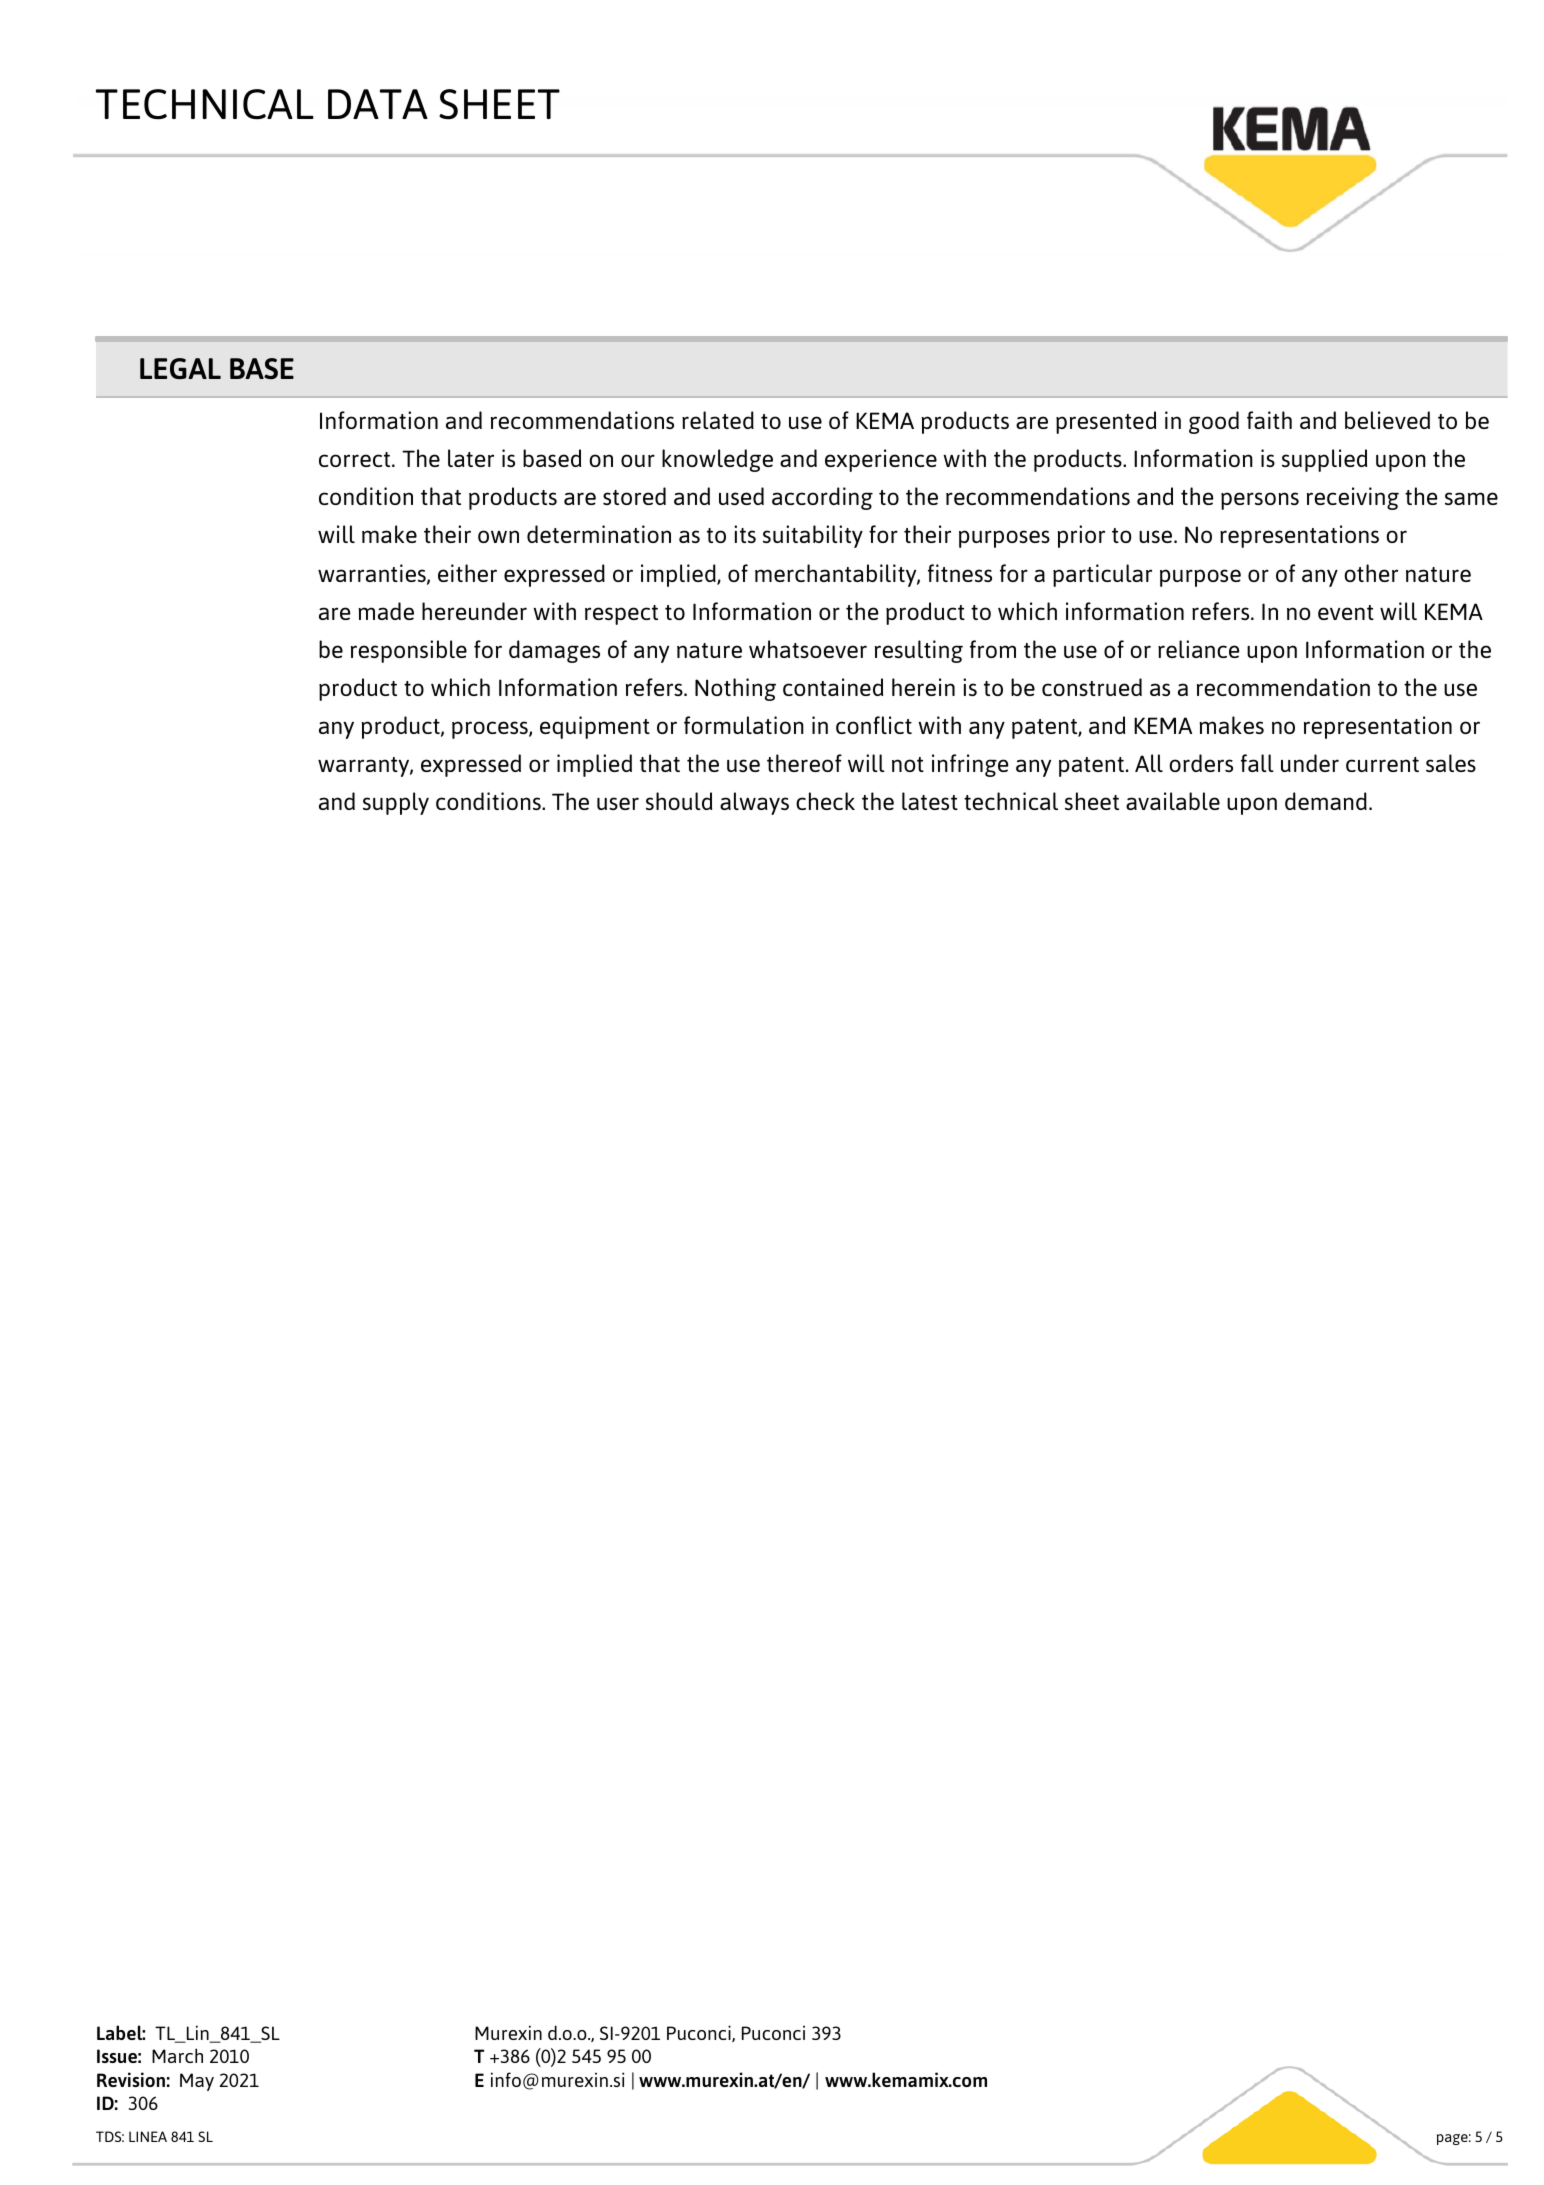 Image resolution: width=1544 pixels, height=2185 pixels. Describe the element at coordinates (1269, 420) in the screenshot. I see `faith` at that location.
